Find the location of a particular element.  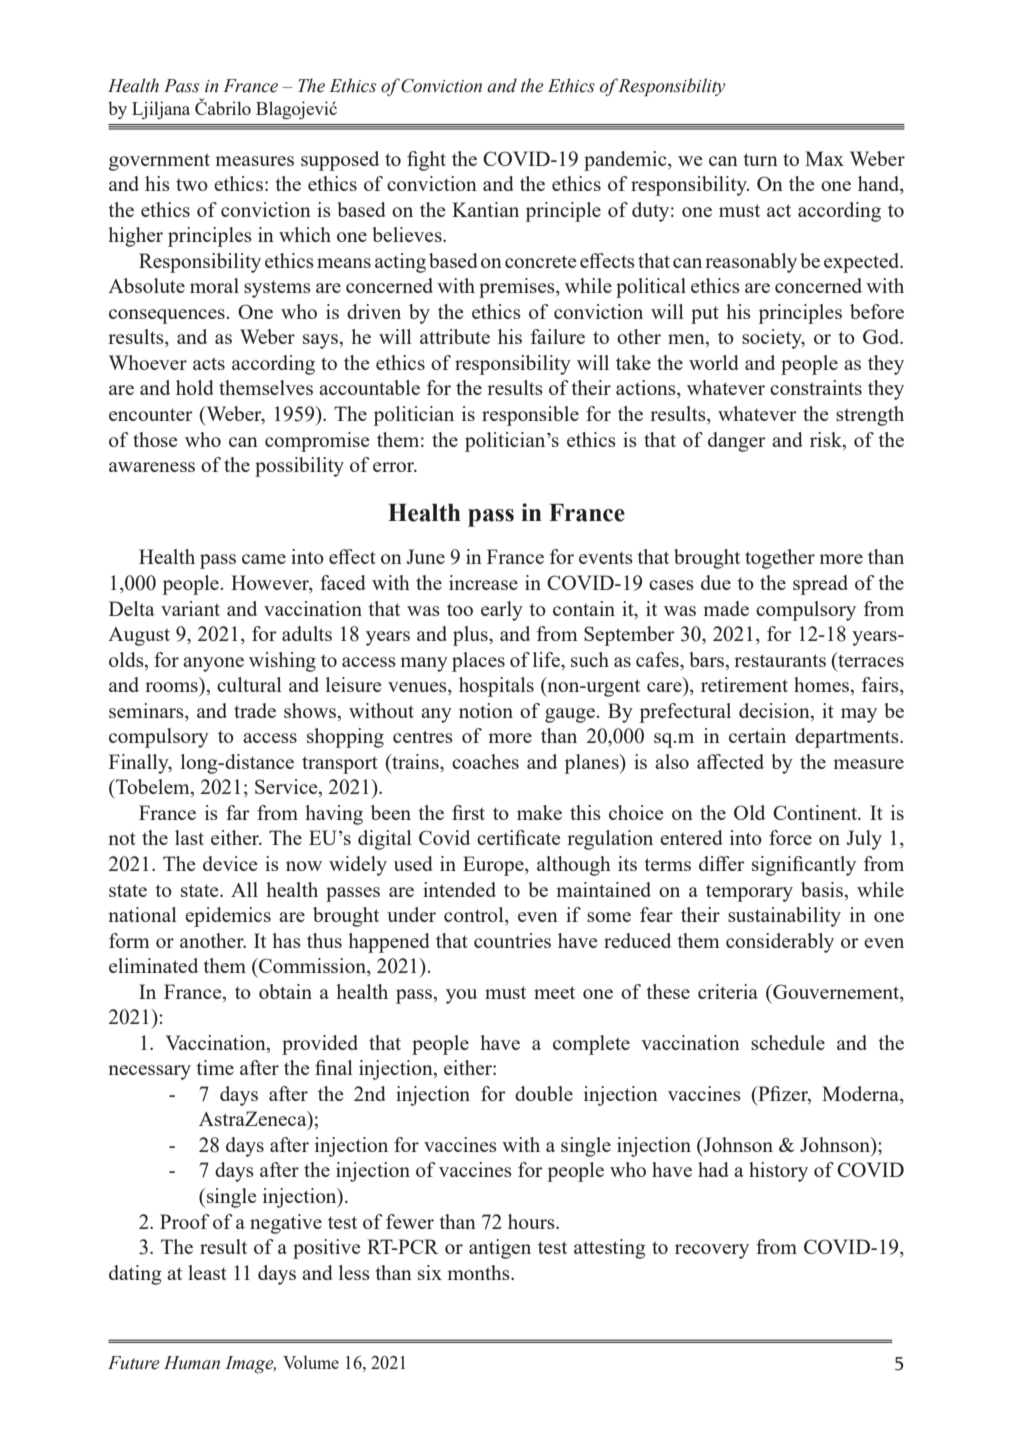

increase is located at coordinates (483, 582).
